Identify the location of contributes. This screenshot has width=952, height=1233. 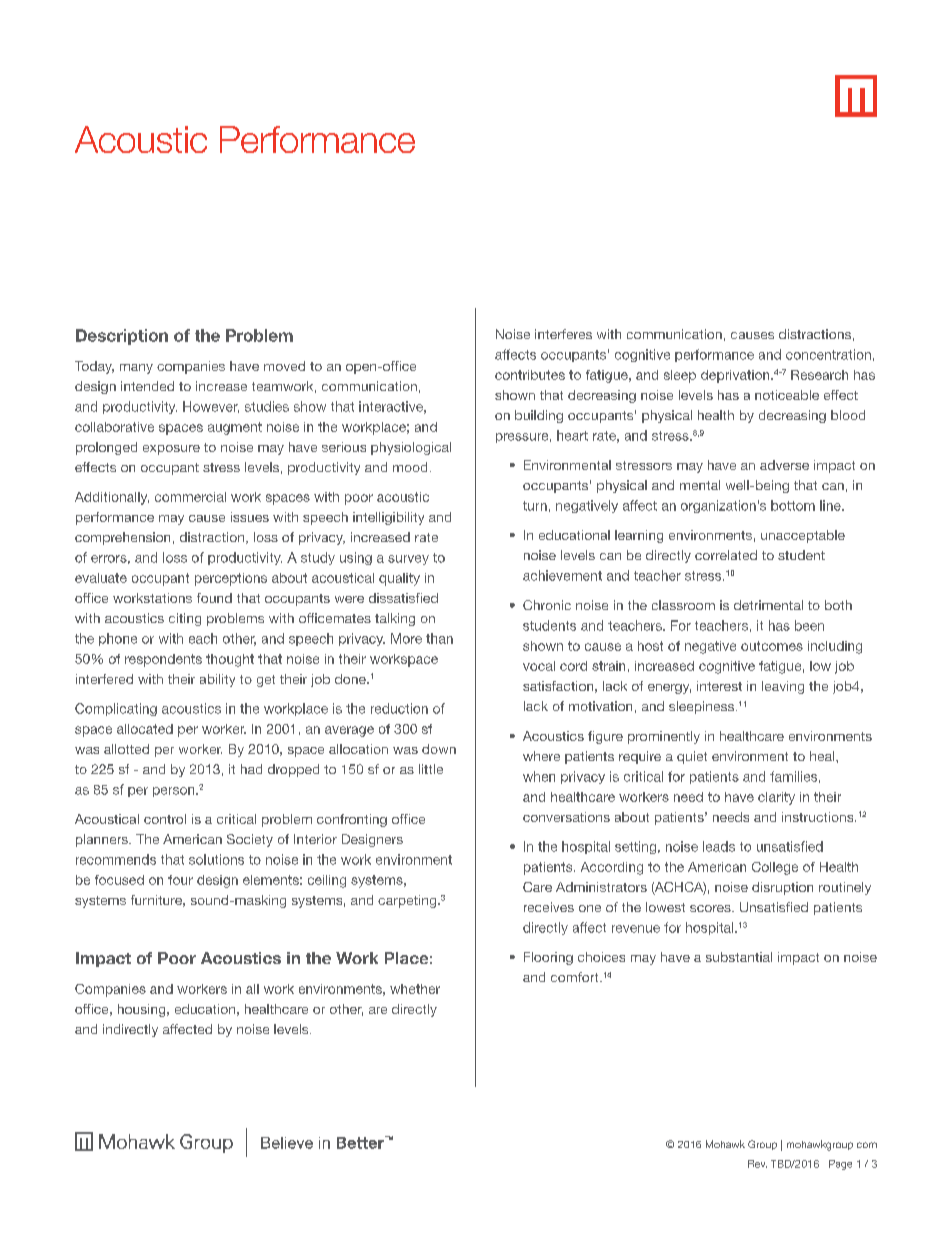
(530, 375).
